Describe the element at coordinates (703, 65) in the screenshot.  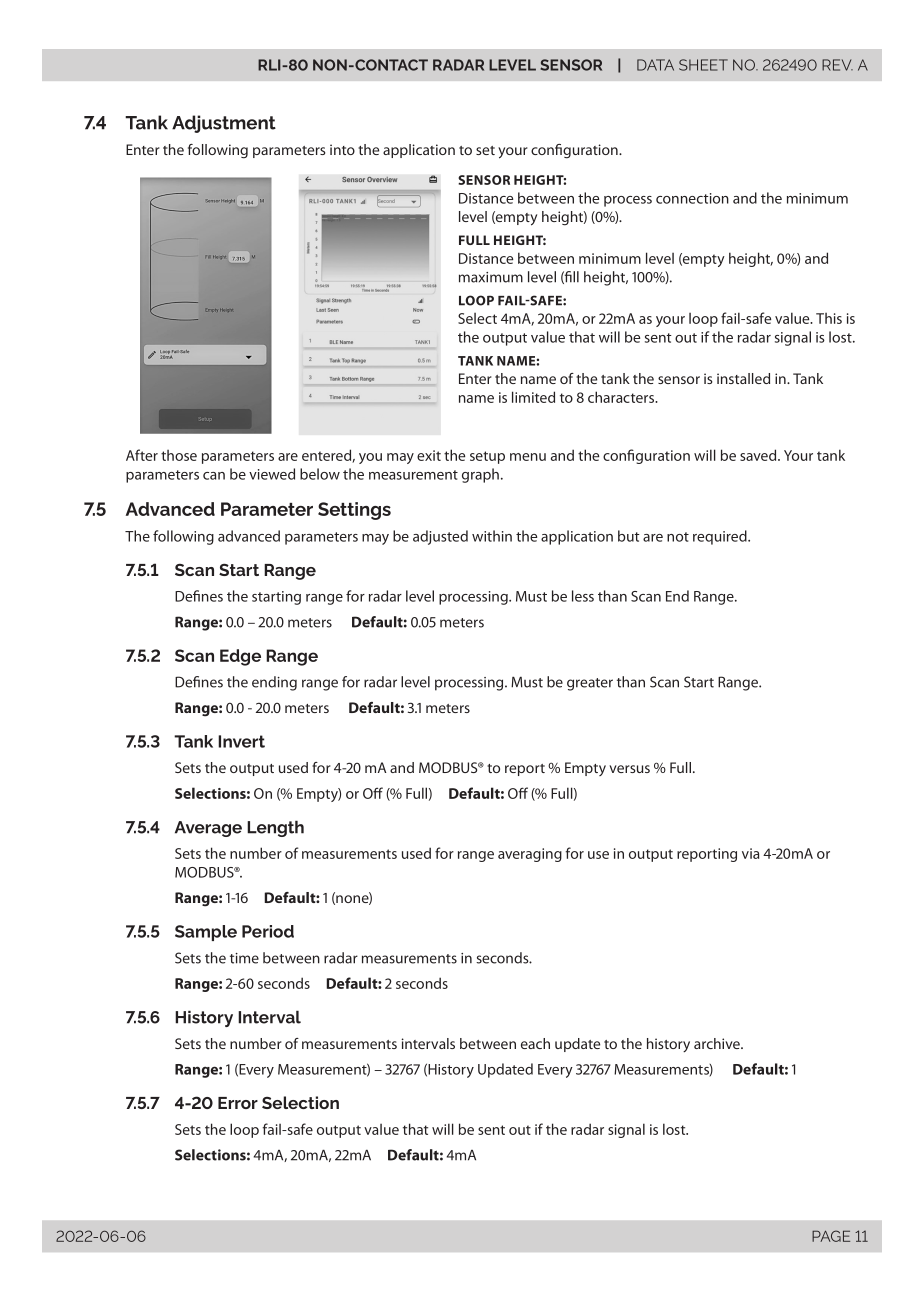
I see `SHEET` at that location.
